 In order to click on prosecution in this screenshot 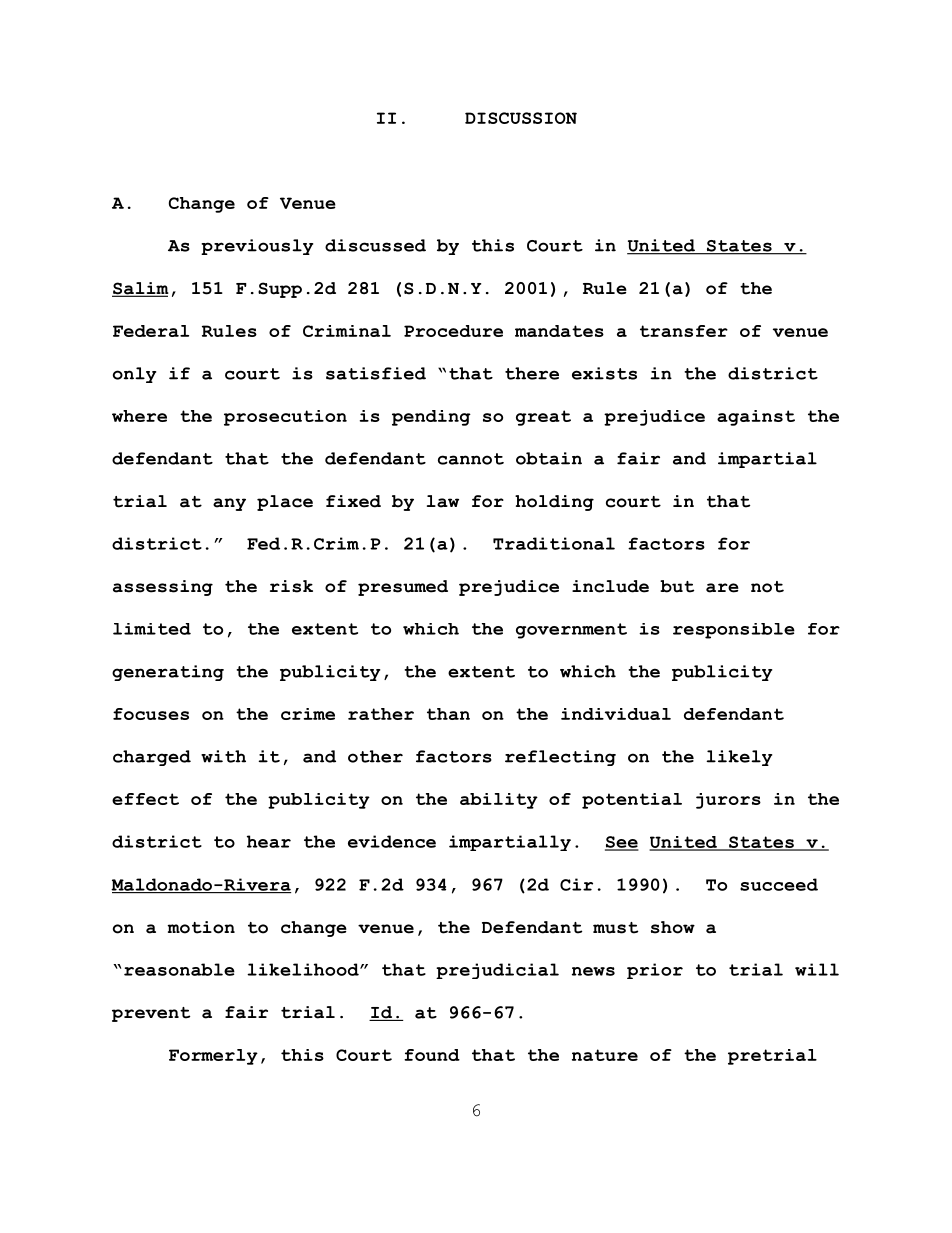, I will do `click(285, 418)`.
